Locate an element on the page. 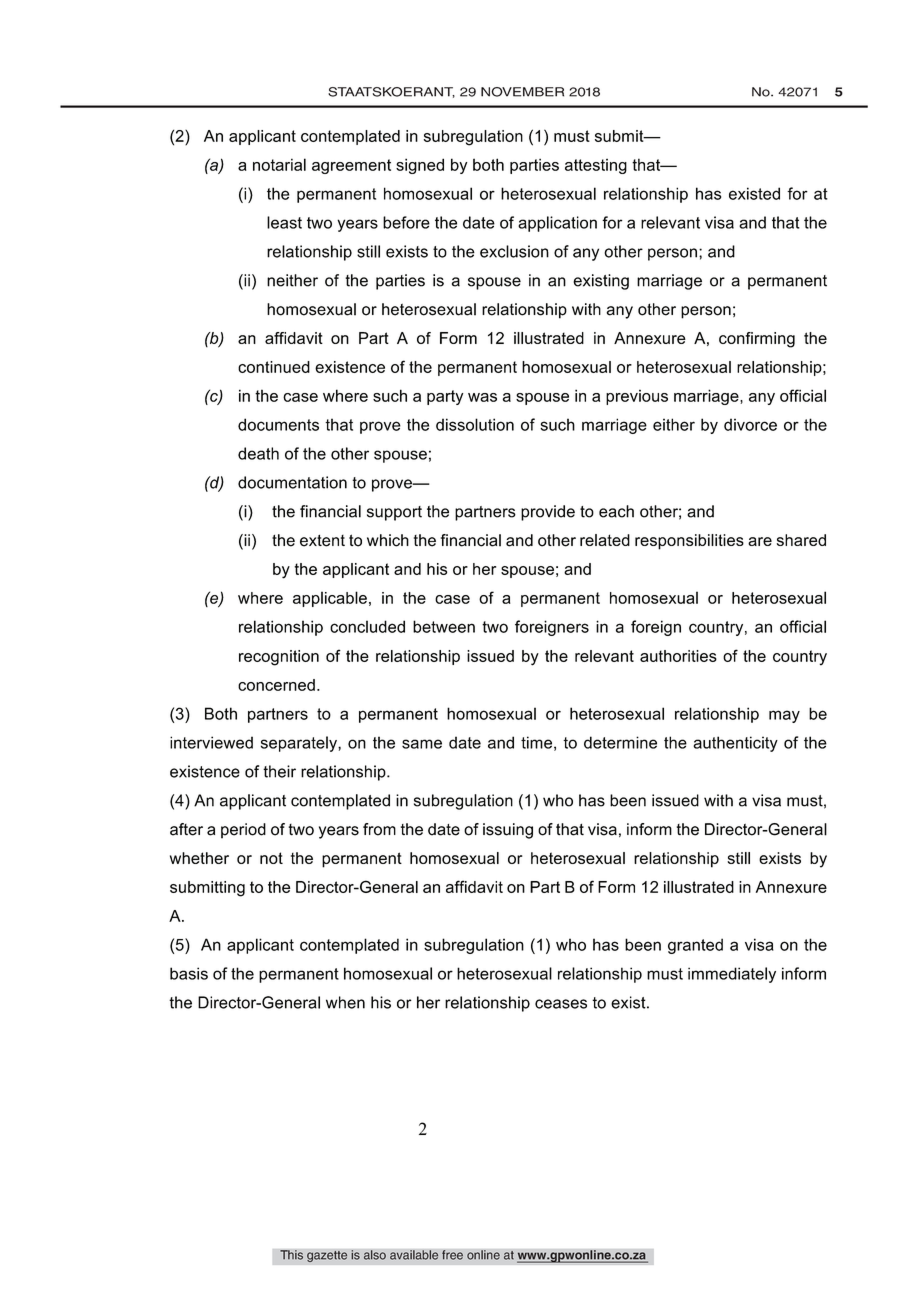 The height and width of the image is (1308, 924). between is located at coordinates (444, 626).
